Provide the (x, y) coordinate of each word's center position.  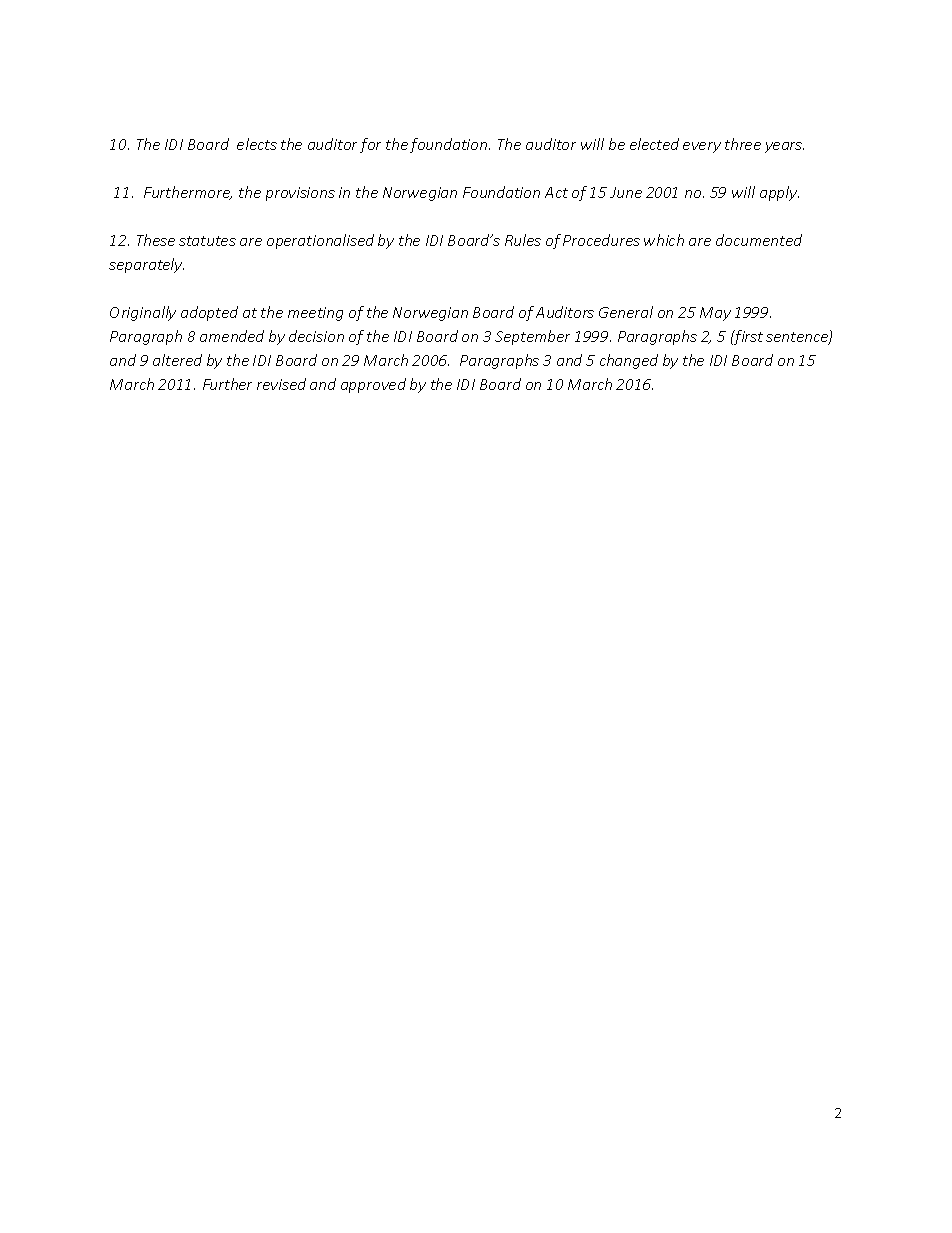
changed (629, 361)
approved (373, 385)
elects (257, 144)
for (370, 145)
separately (146, 265)
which (664, 240)
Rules (523, 240)
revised (281, 384)
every (702, 147)
